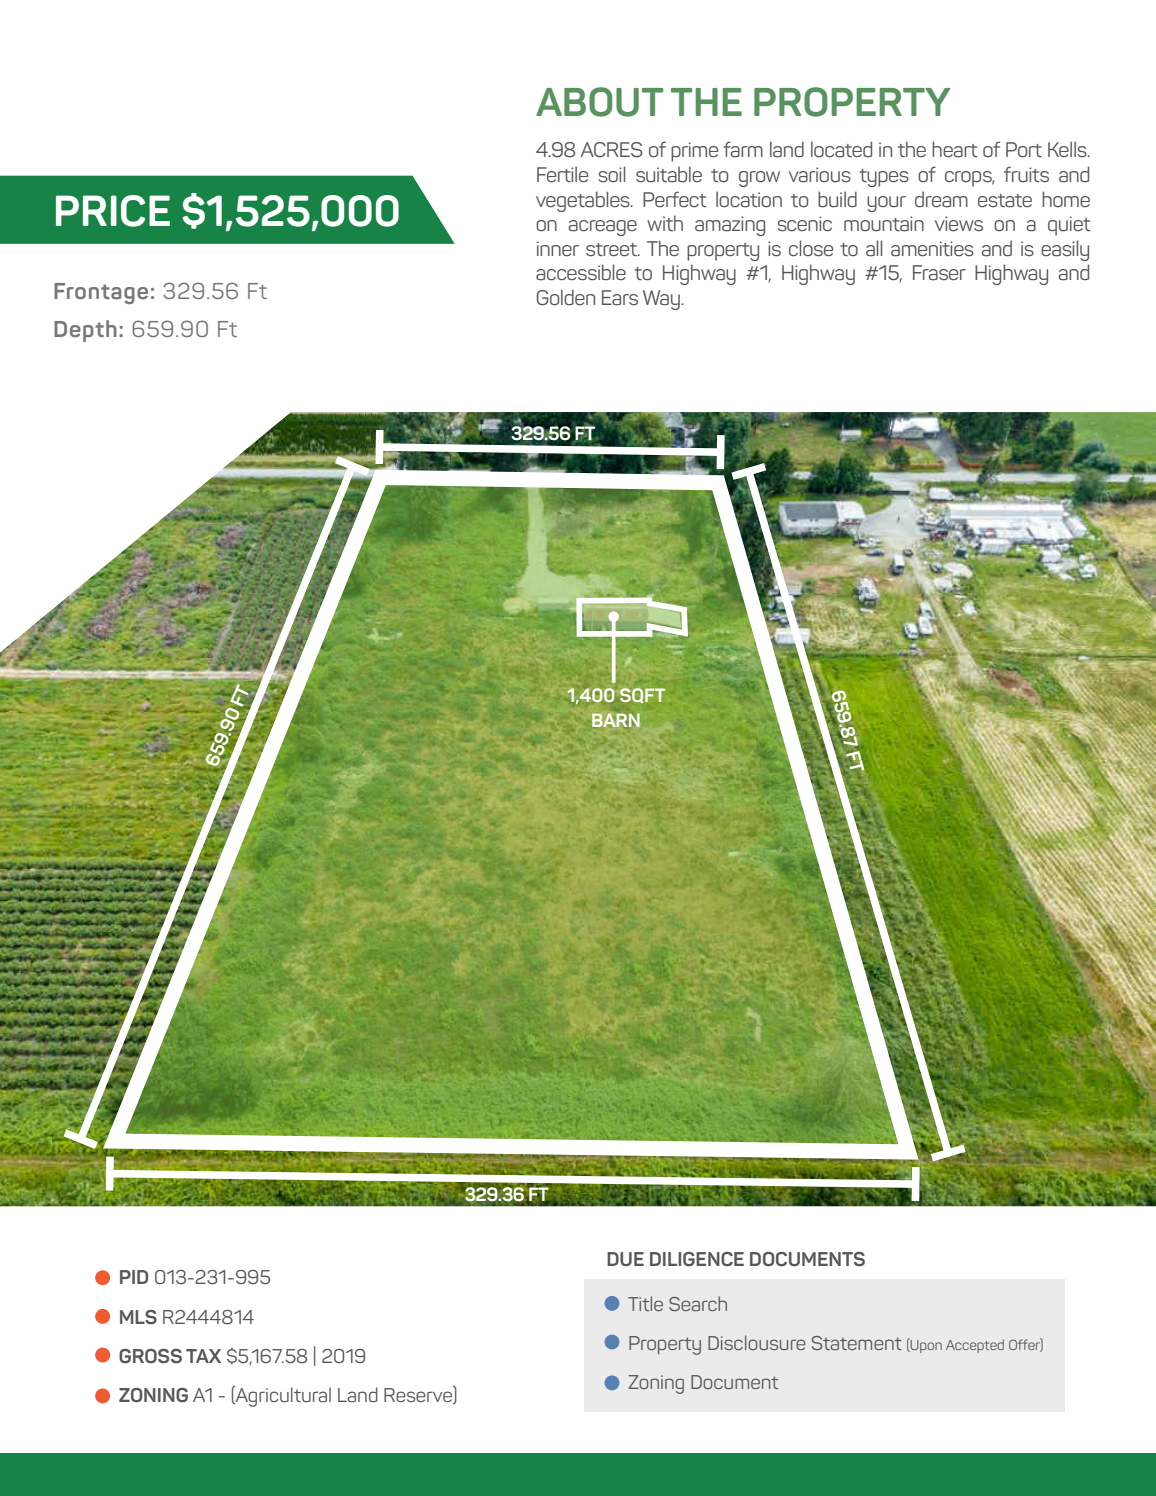  What do you see at coordinates (954, 149) in the screenshot?
I see `heart` at bounding box center [954, 149].
